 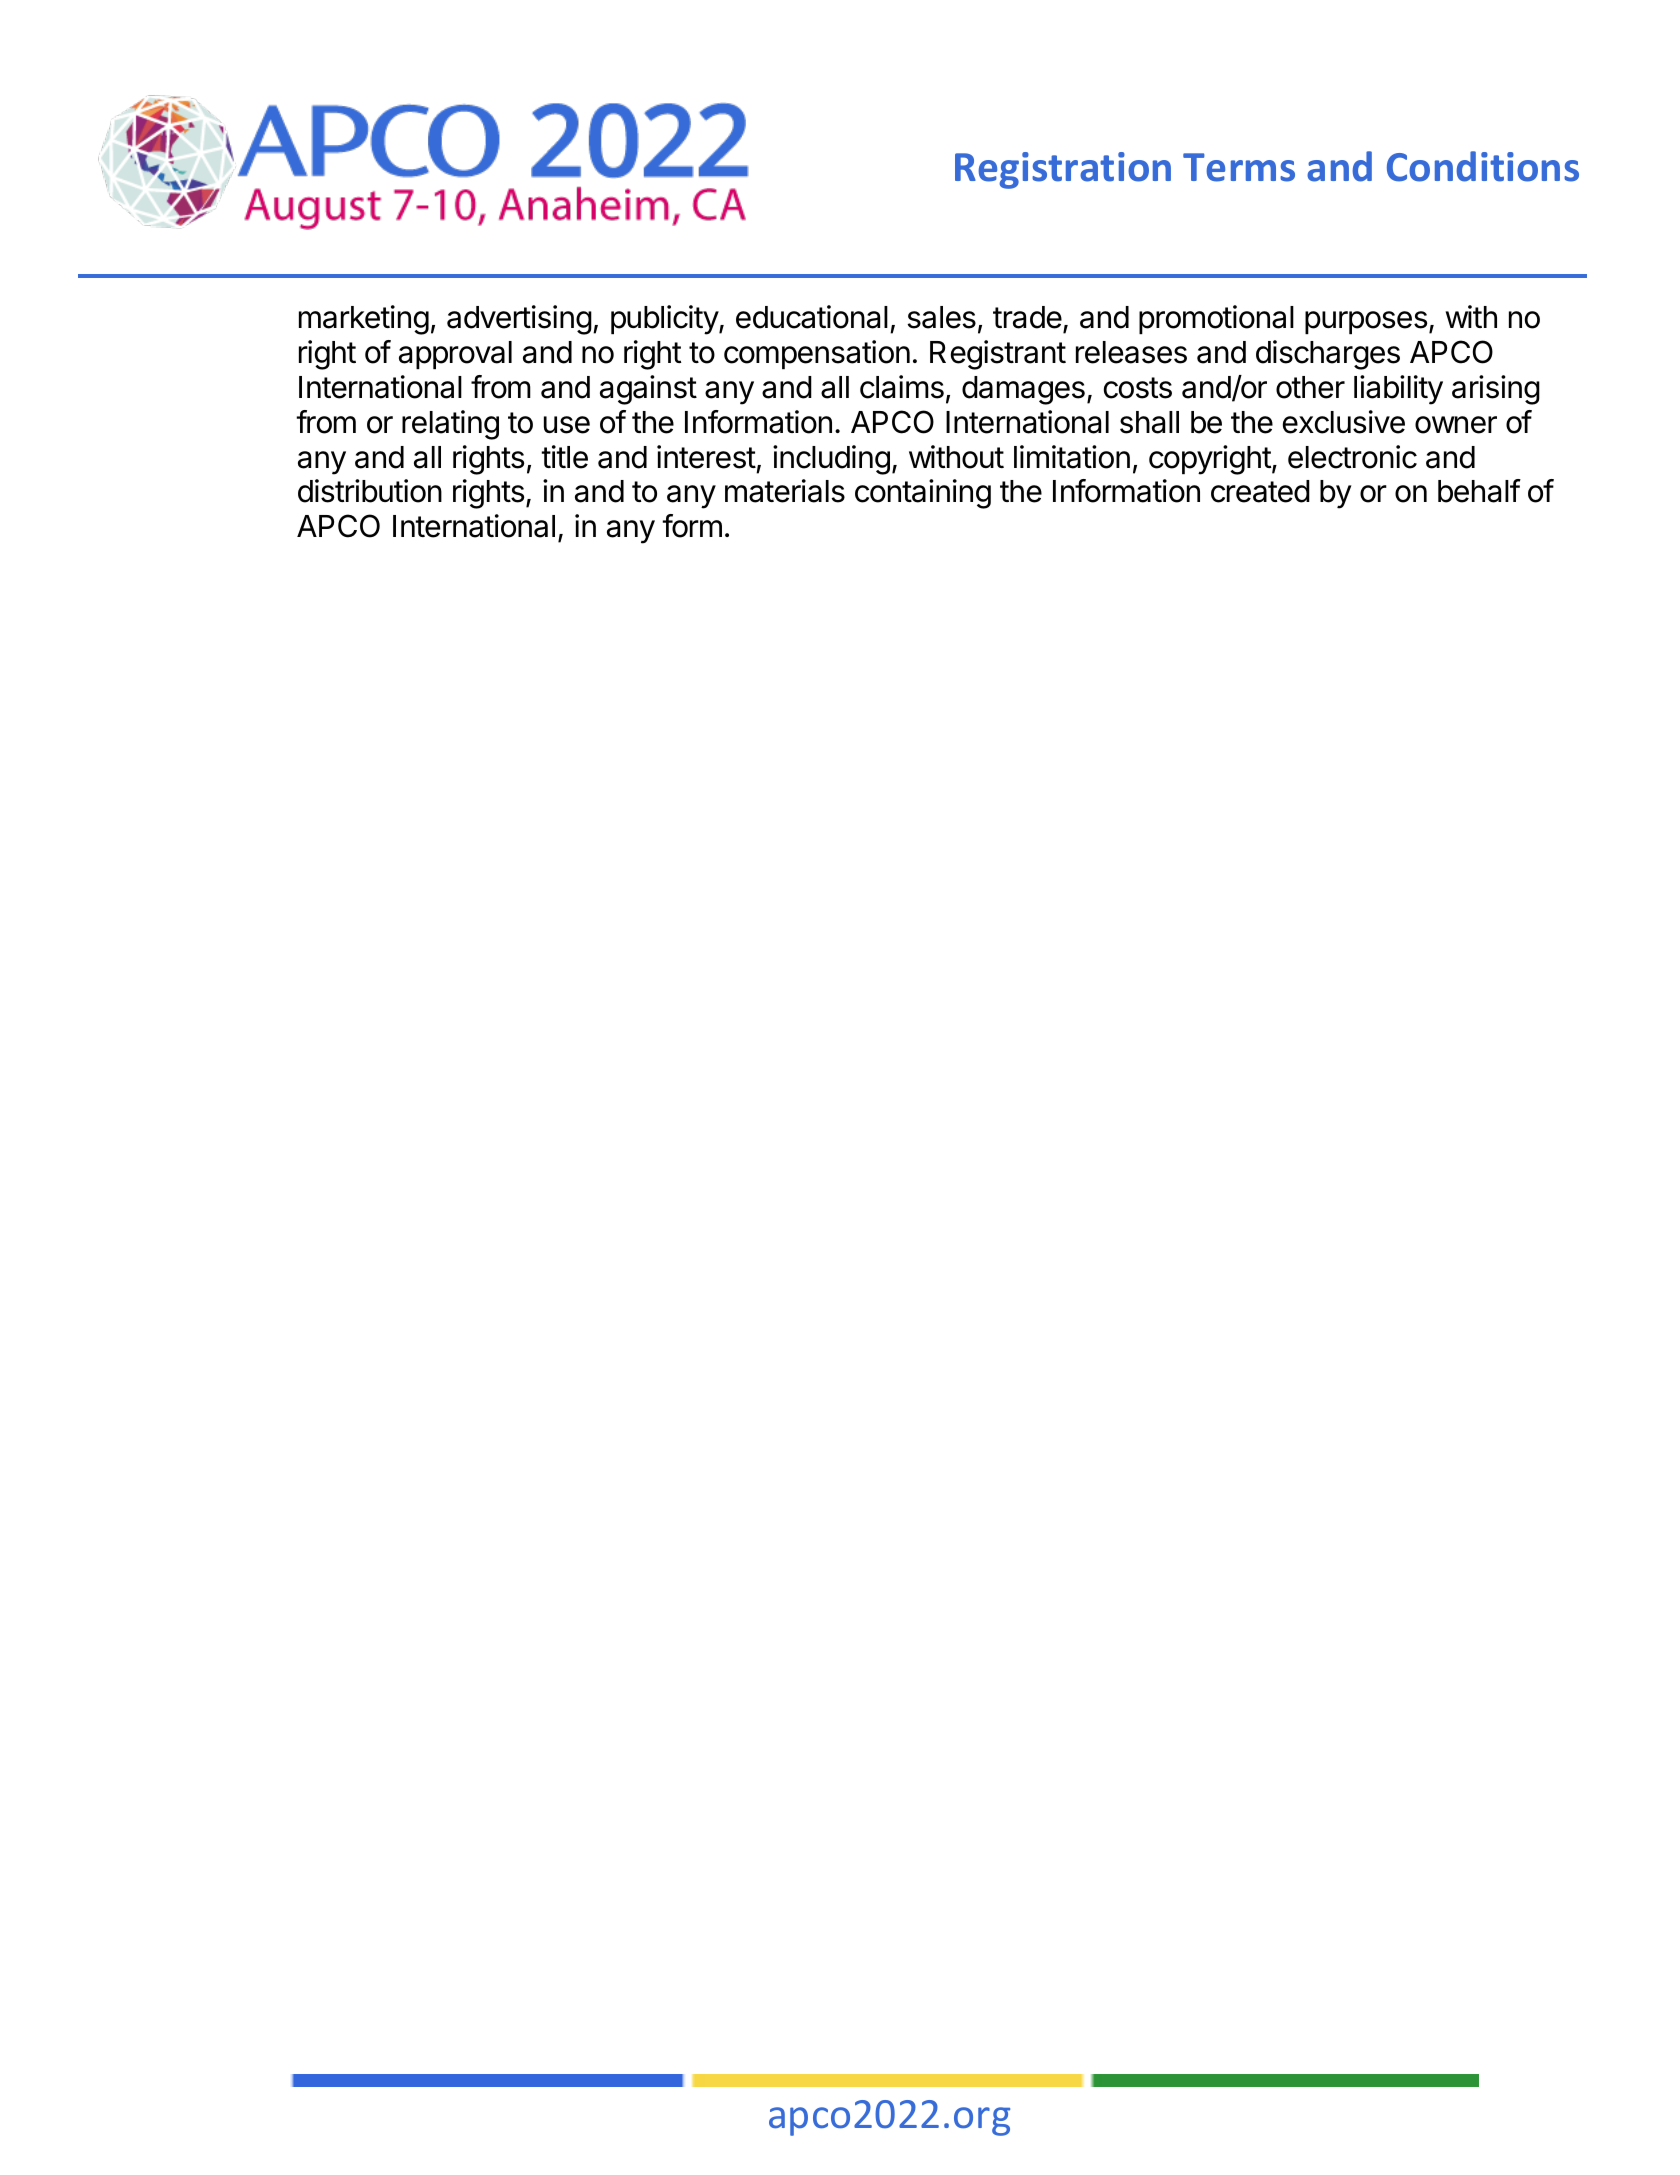 What do you see at coordinates (519, 320) in the screenshot?
I see `advertising` at bounding box center [519, 320].
